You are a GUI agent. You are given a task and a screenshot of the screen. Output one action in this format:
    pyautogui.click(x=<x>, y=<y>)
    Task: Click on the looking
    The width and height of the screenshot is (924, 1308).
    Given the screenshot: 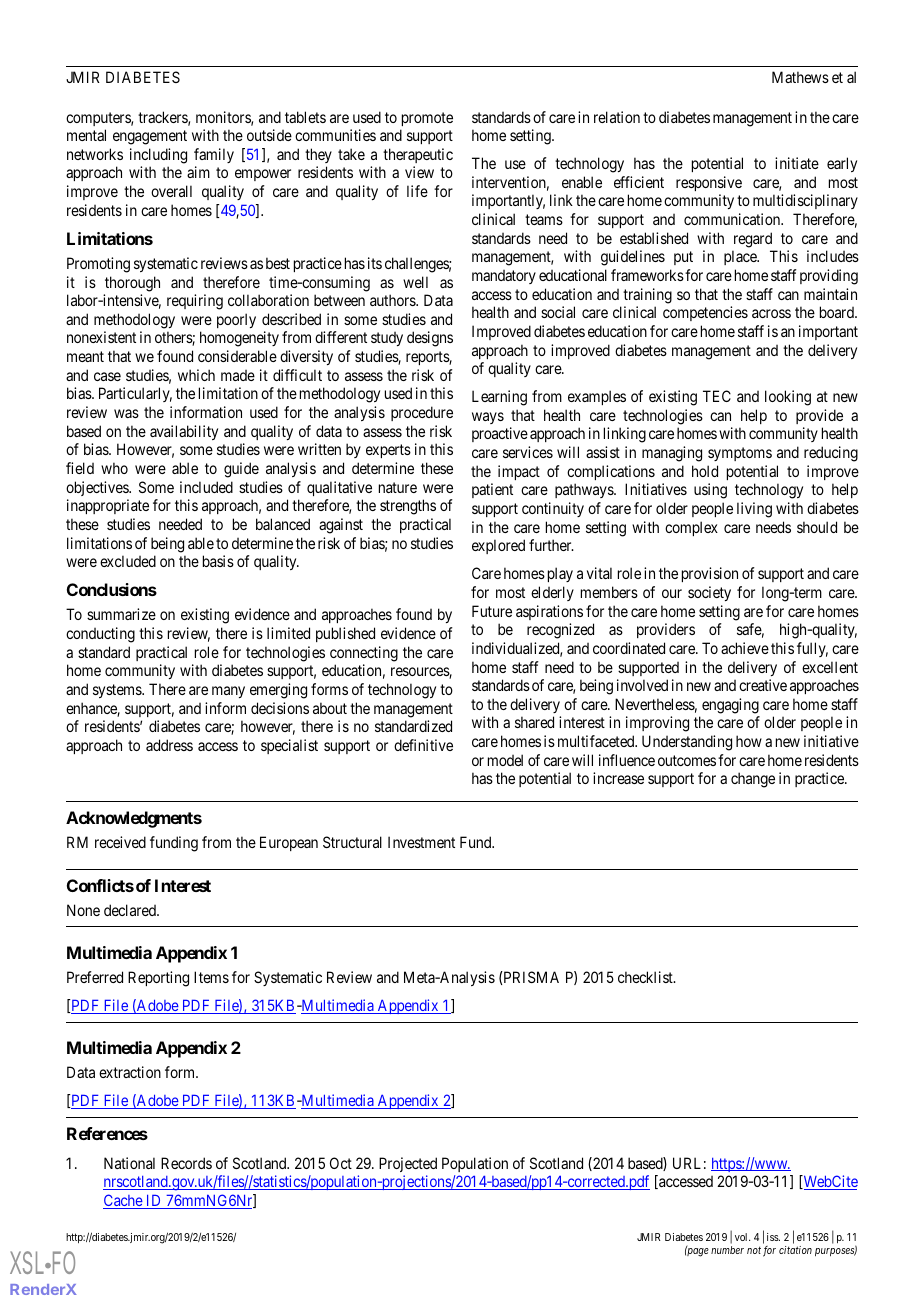 What is the action you would take?
    pyautogui.click(x=788, y=398)
